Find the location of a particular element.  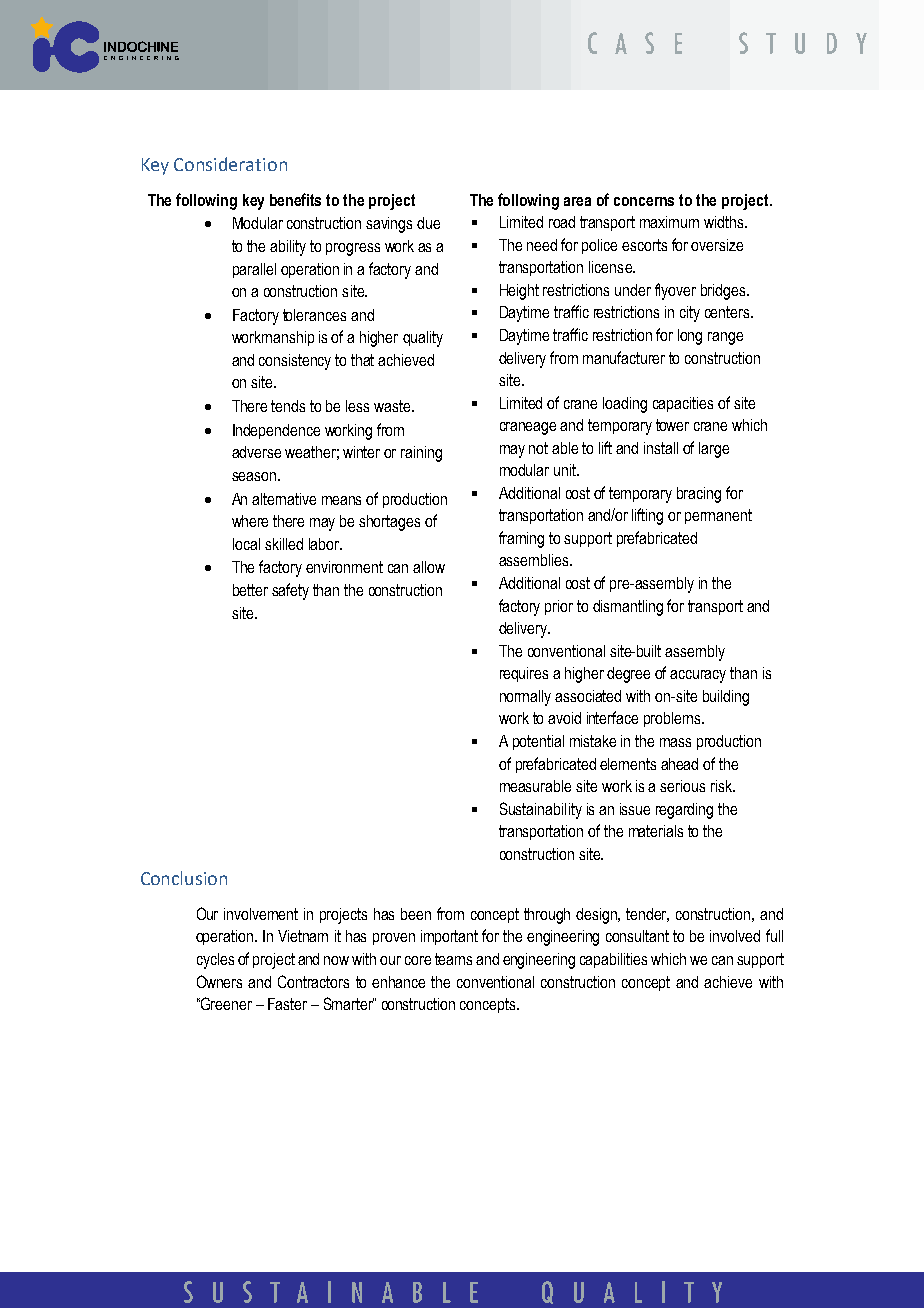

allow is located at coordinates (429, 567).
